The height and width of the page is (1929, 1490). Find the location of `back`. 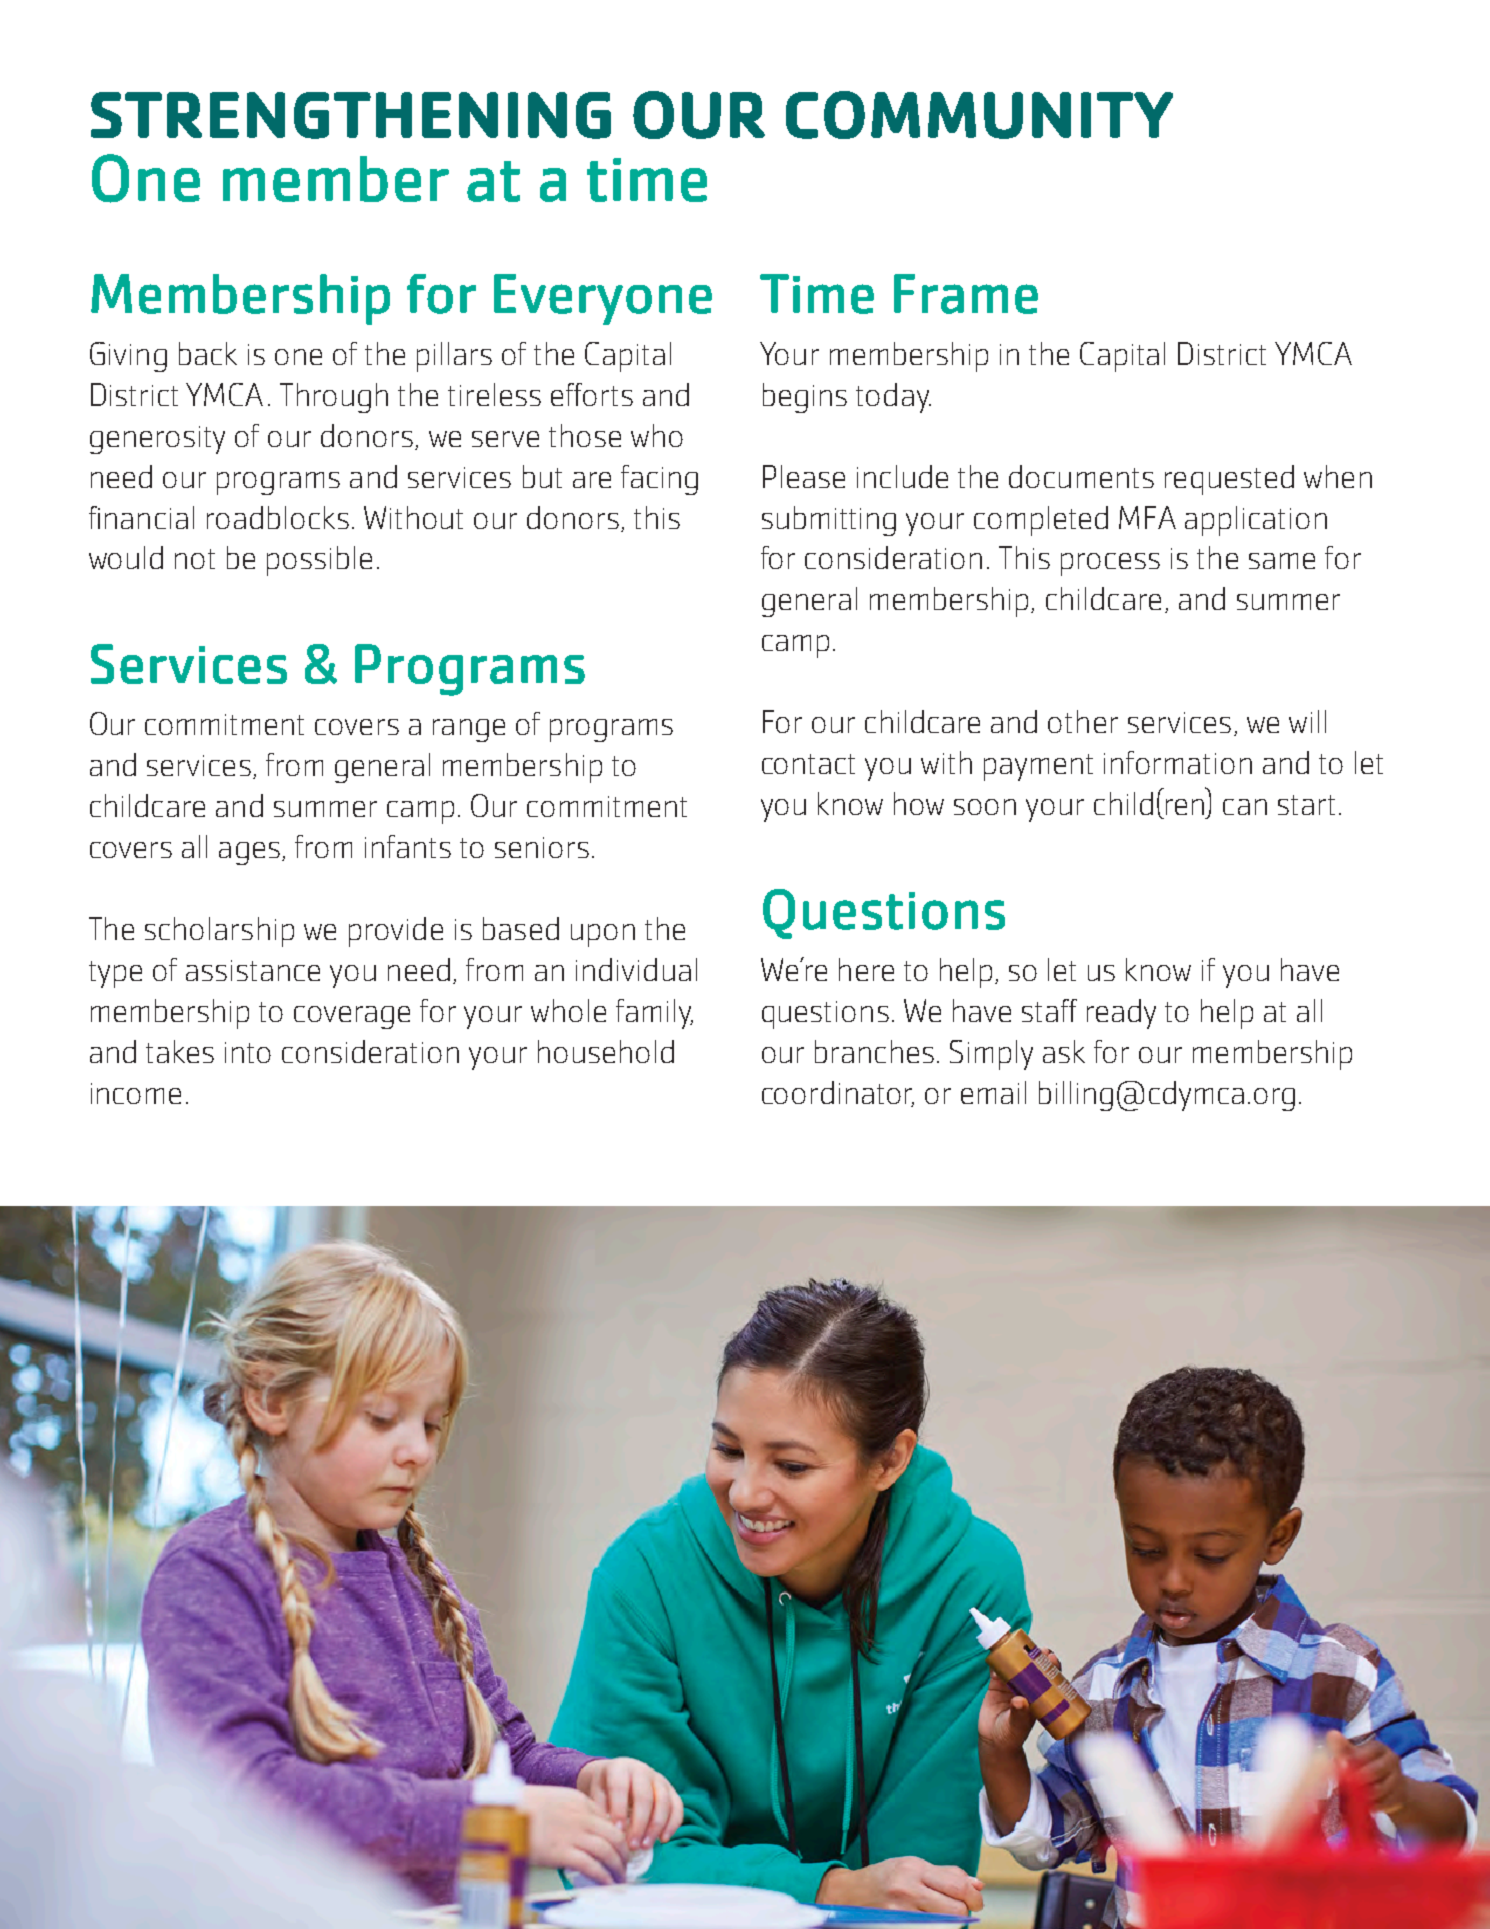

back is located at coordinates (208, 353).
